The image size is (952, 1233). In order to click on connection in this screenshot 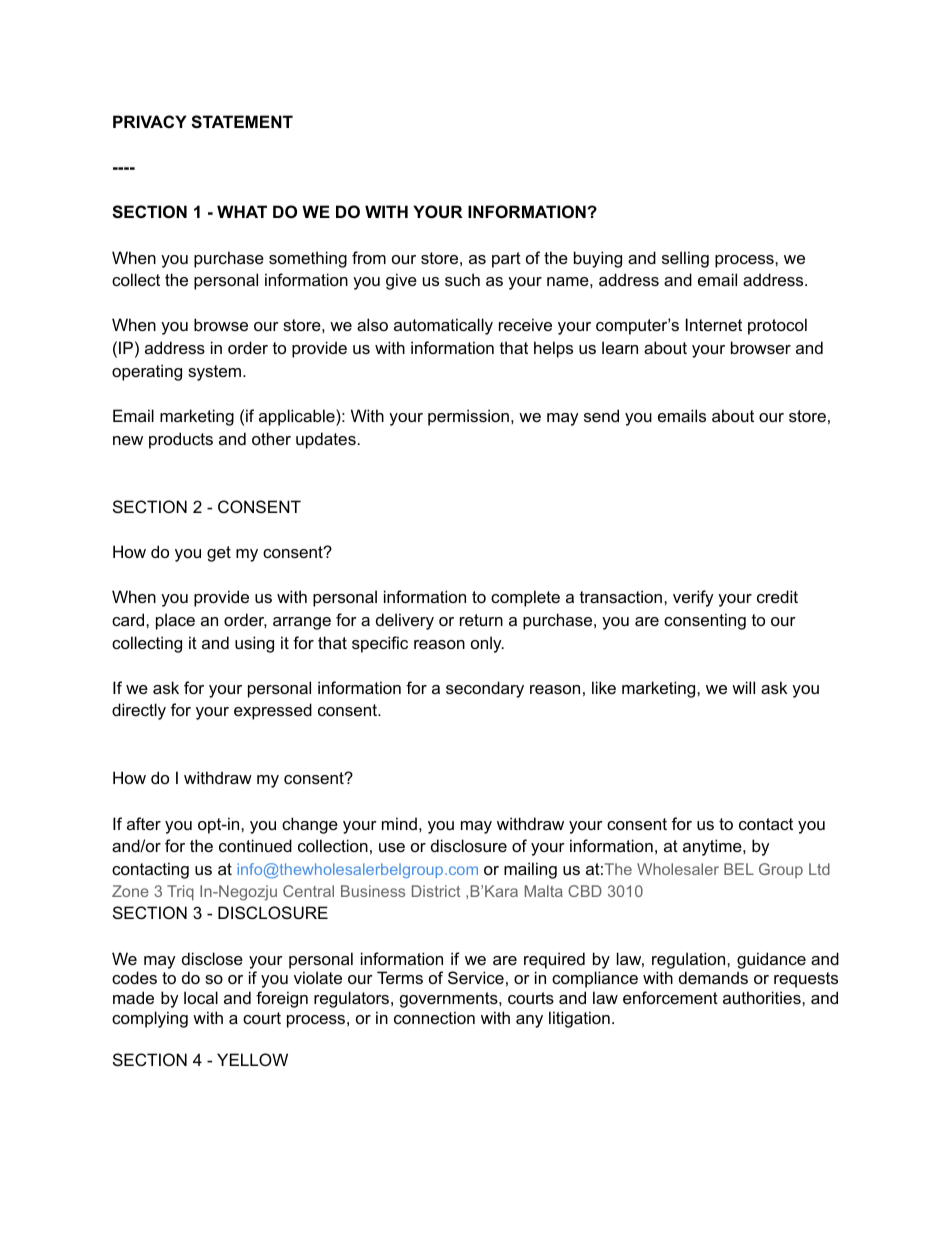, I will do `click(434, 1017)`.
